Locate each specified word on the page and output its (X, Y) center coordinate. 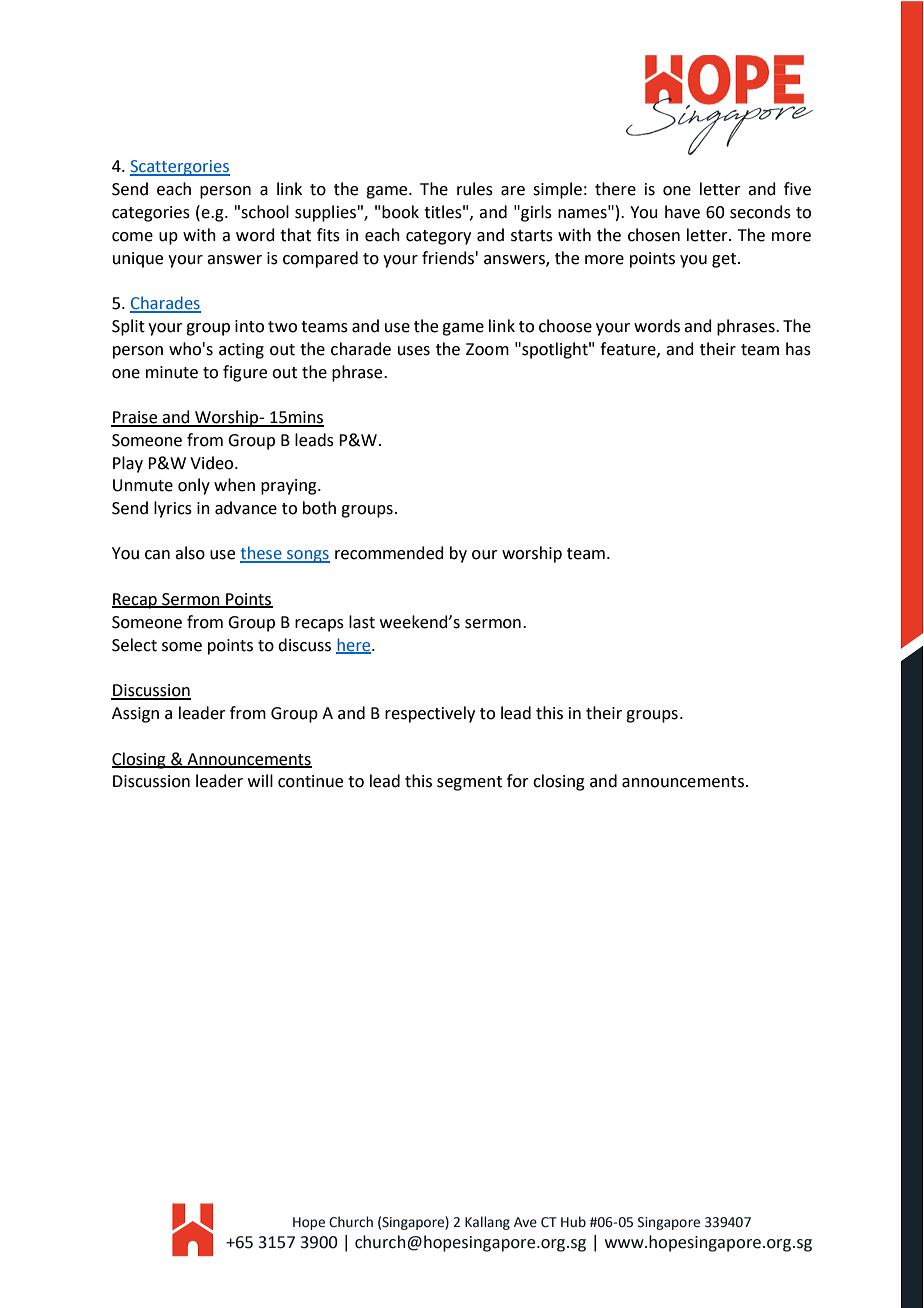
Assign (135, 715)
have (682, 212)
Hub (573, 1222)
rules (475, 189)
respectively (430, 714)
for (518, 781)
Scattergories (180, 168)
